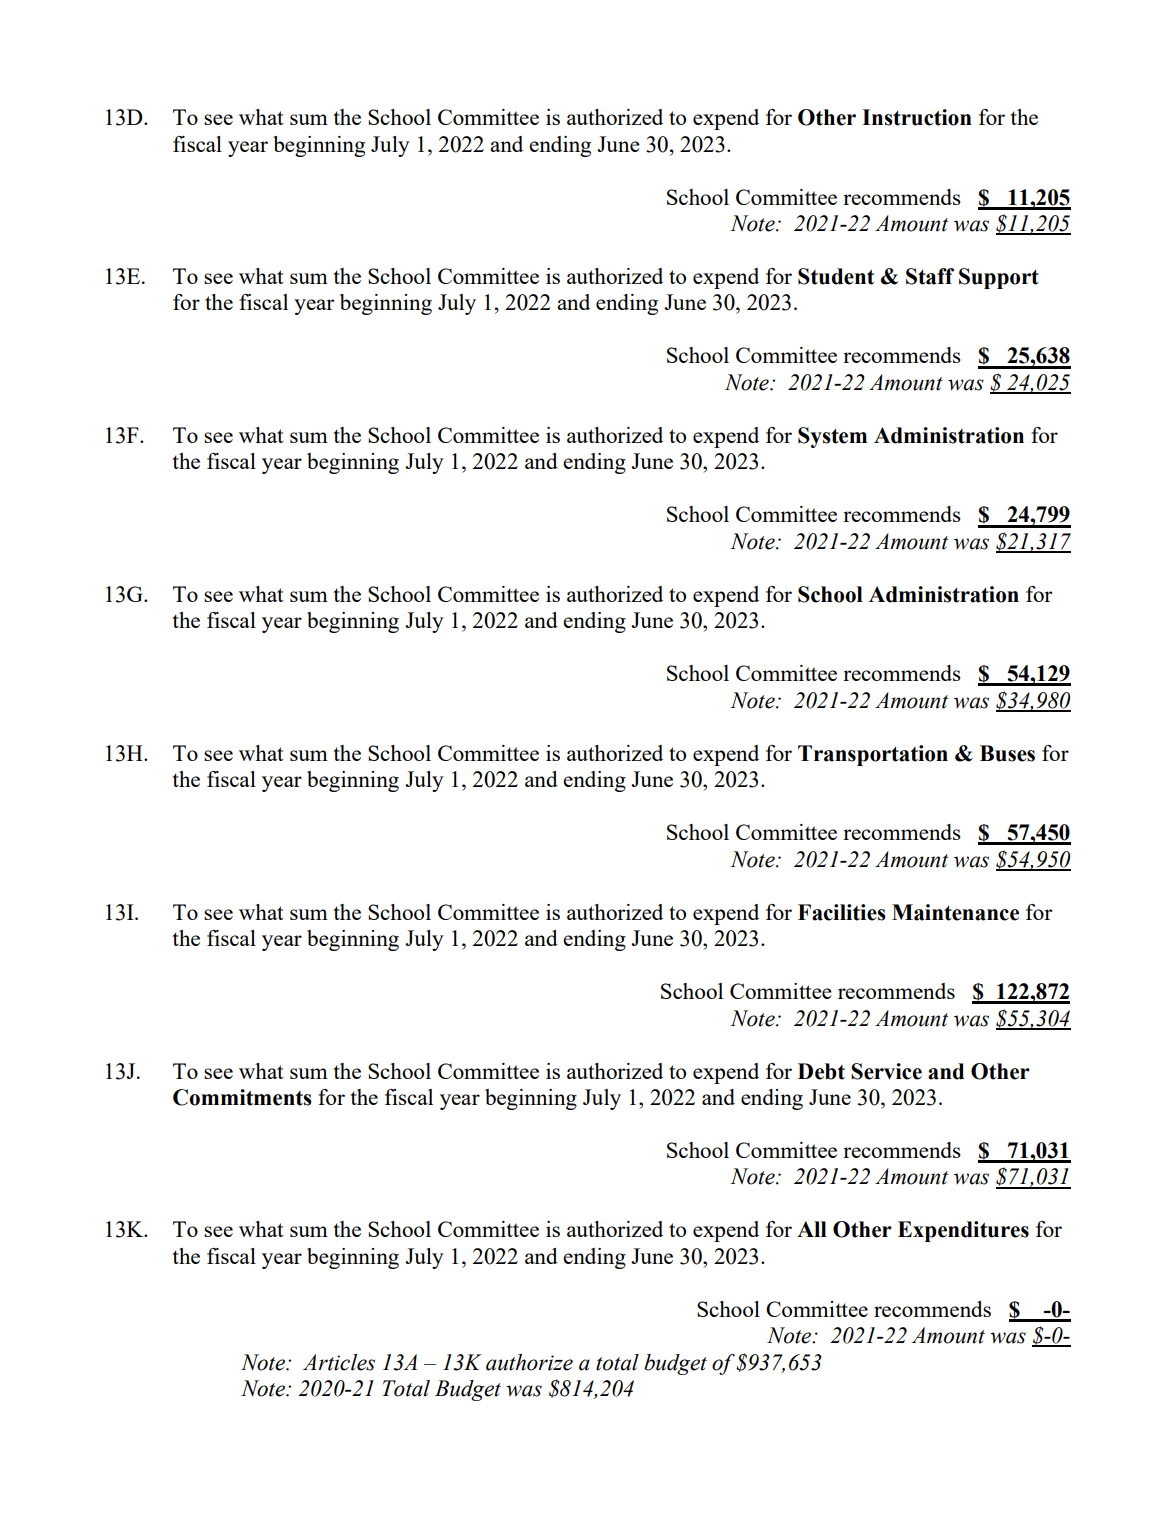  Describe the element at coordinates (242, 1097) in the screenshot. I see `Commitments` at that location.
